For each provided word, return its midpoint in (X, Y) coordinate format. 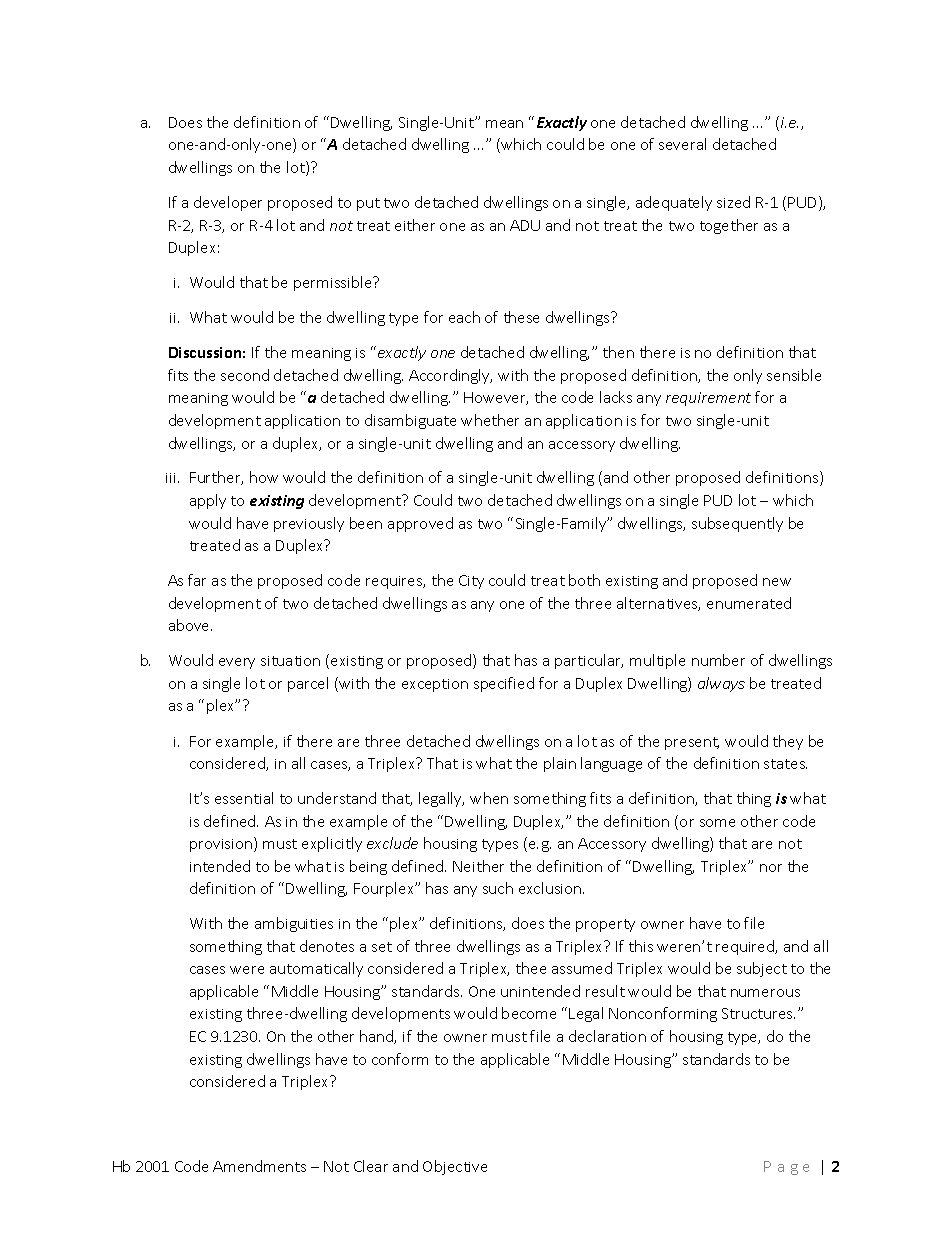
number (718, 660)
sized (733, 202)
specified (504, 684)
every (237, 663)
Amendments (259, 1166)
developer (228, 203)
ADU (525, 225)
